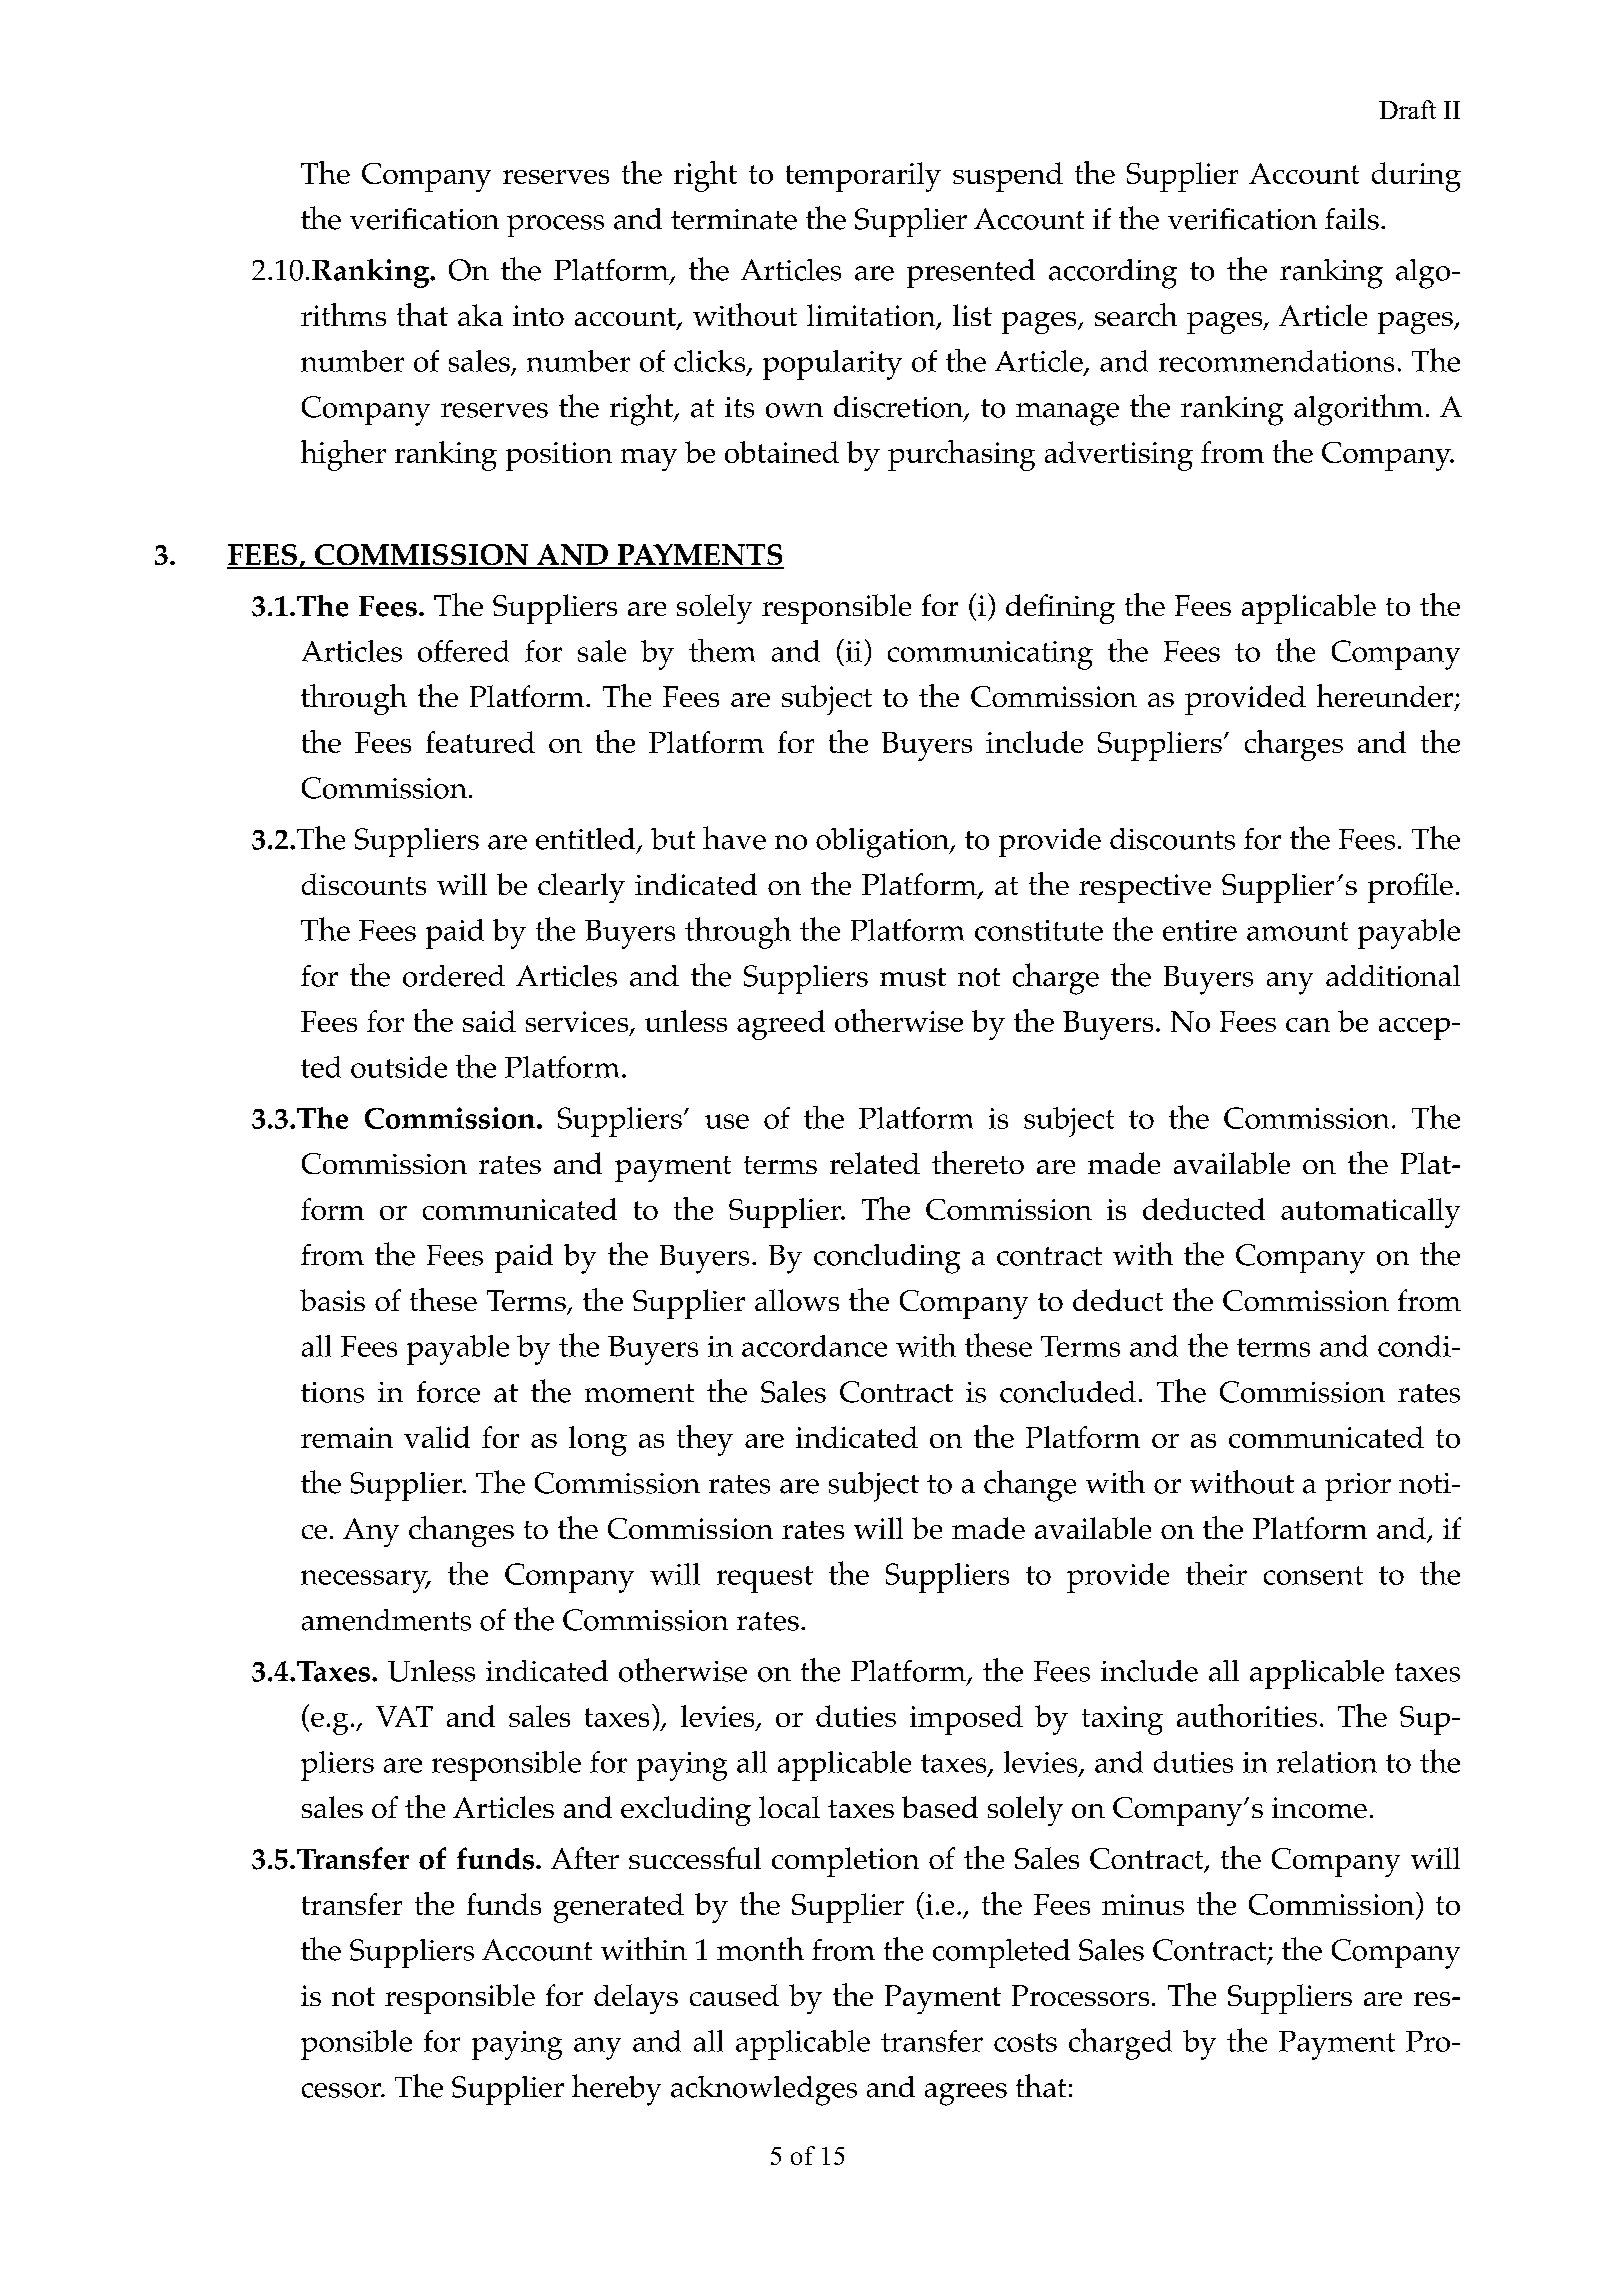  What do you see at coordinates (1143, 1904) in the screenshot?
I see `minus` at bounding box center [1143, 1904].
